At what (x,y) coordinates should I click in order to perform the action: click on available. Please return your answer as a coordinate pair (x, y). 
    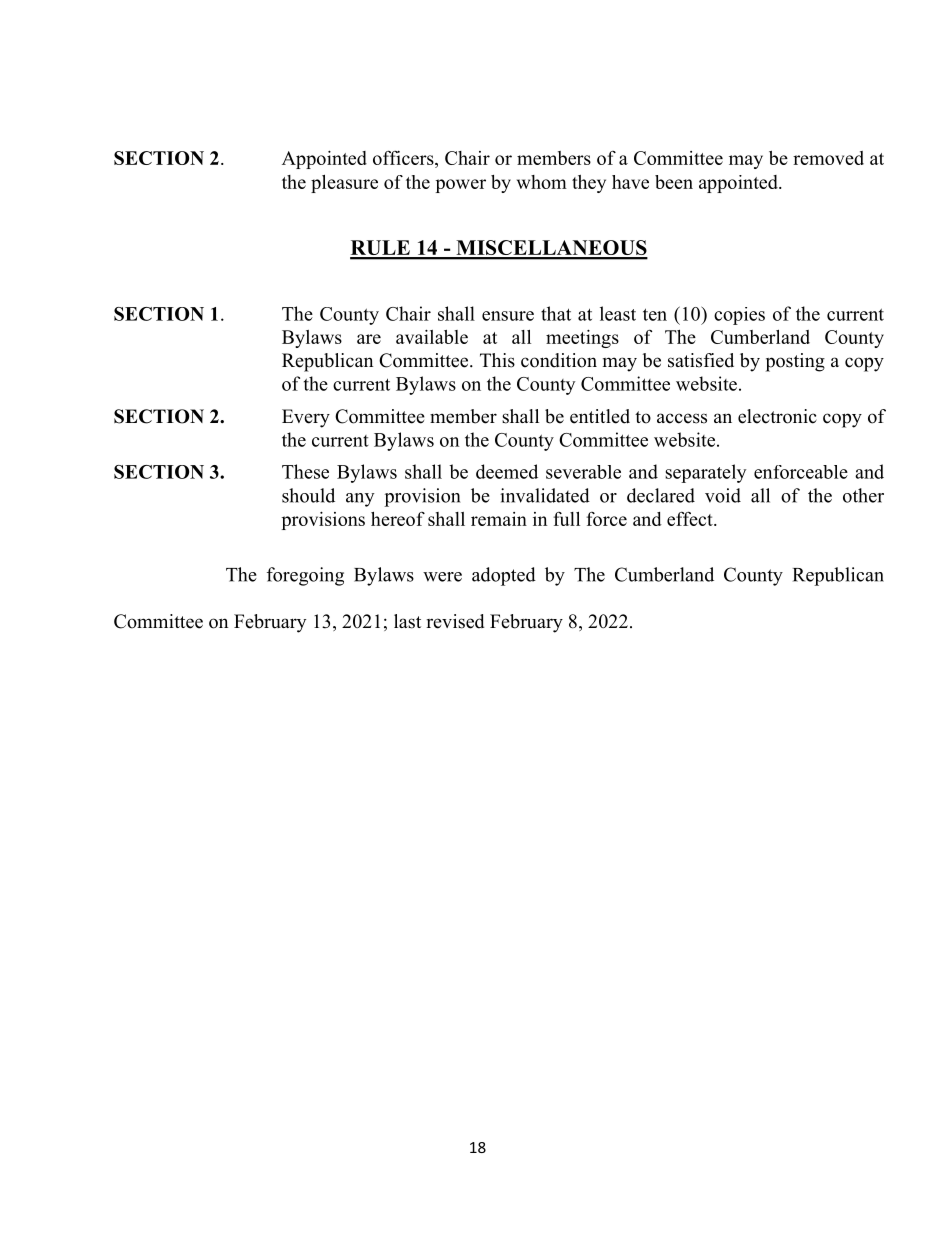
    Looking at the image, I should click on (432, 337).
